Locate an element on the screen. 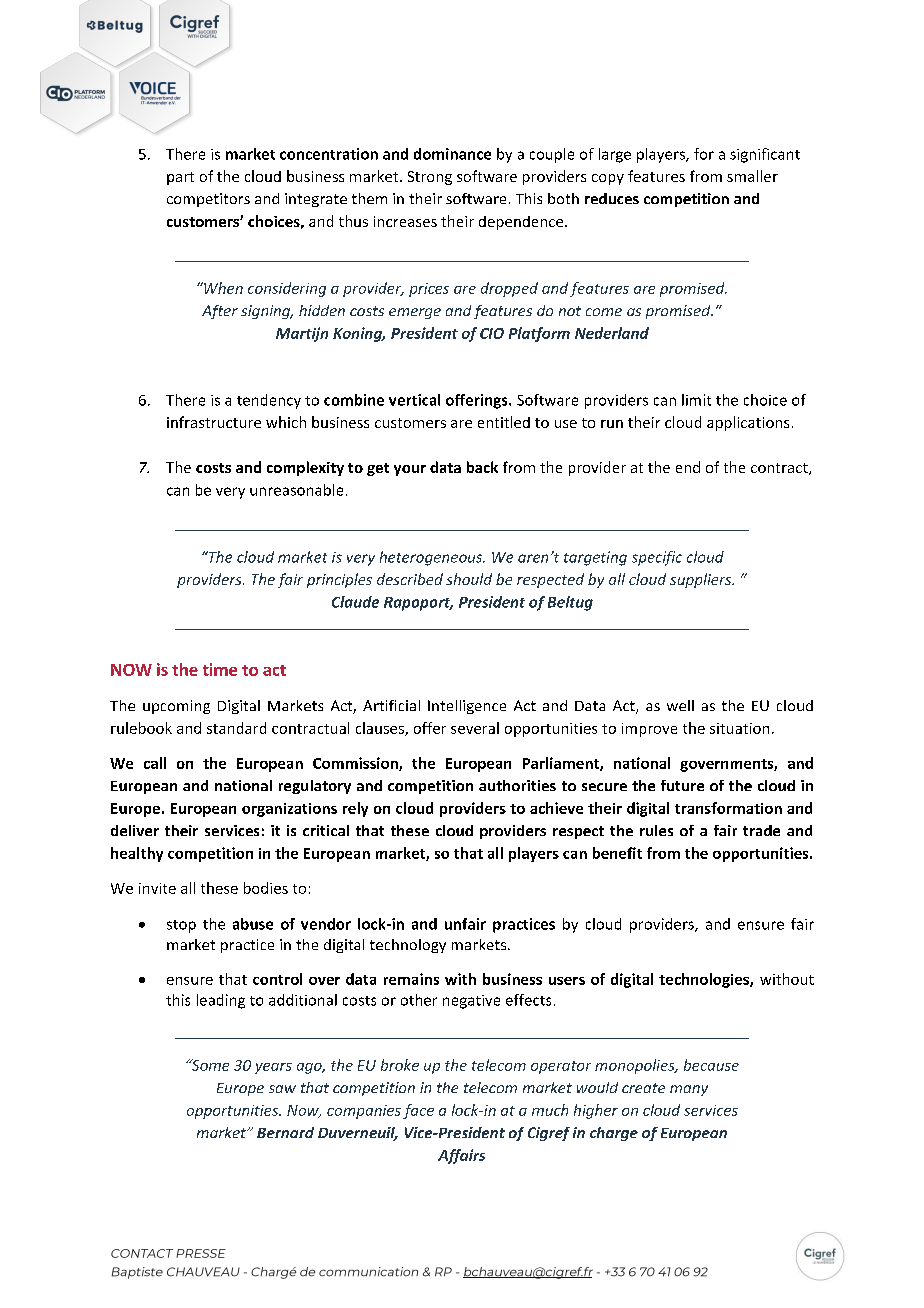  well is located at coordinates (680, 705).
